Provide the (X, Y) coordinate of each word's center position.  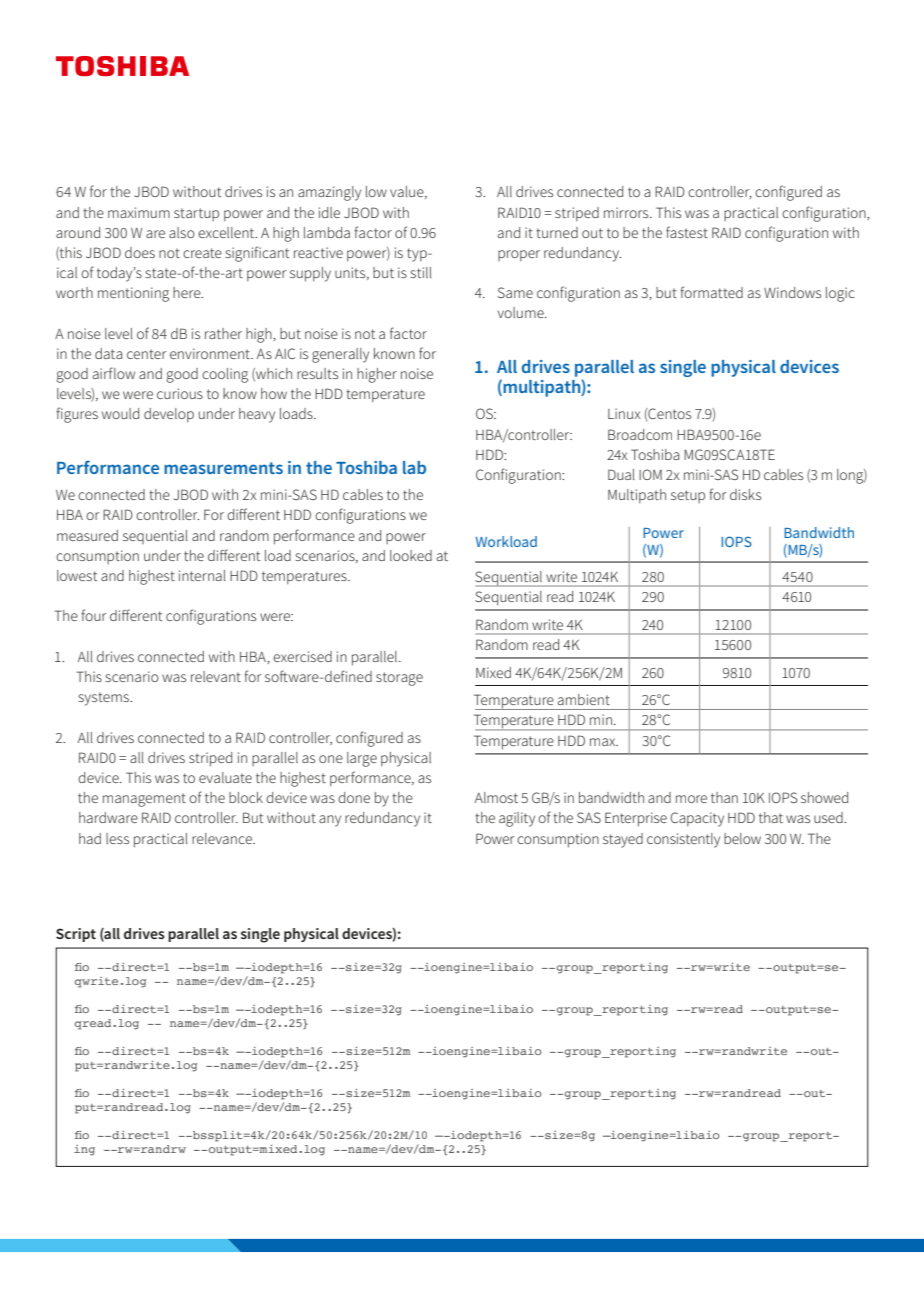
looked (411, 555)
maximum (139, 212)
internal (202, 575)
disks (745, 494)
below (742, 838)
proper (519, 256)
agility (517, 819)
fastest (687, 232)
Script (76, 935)
